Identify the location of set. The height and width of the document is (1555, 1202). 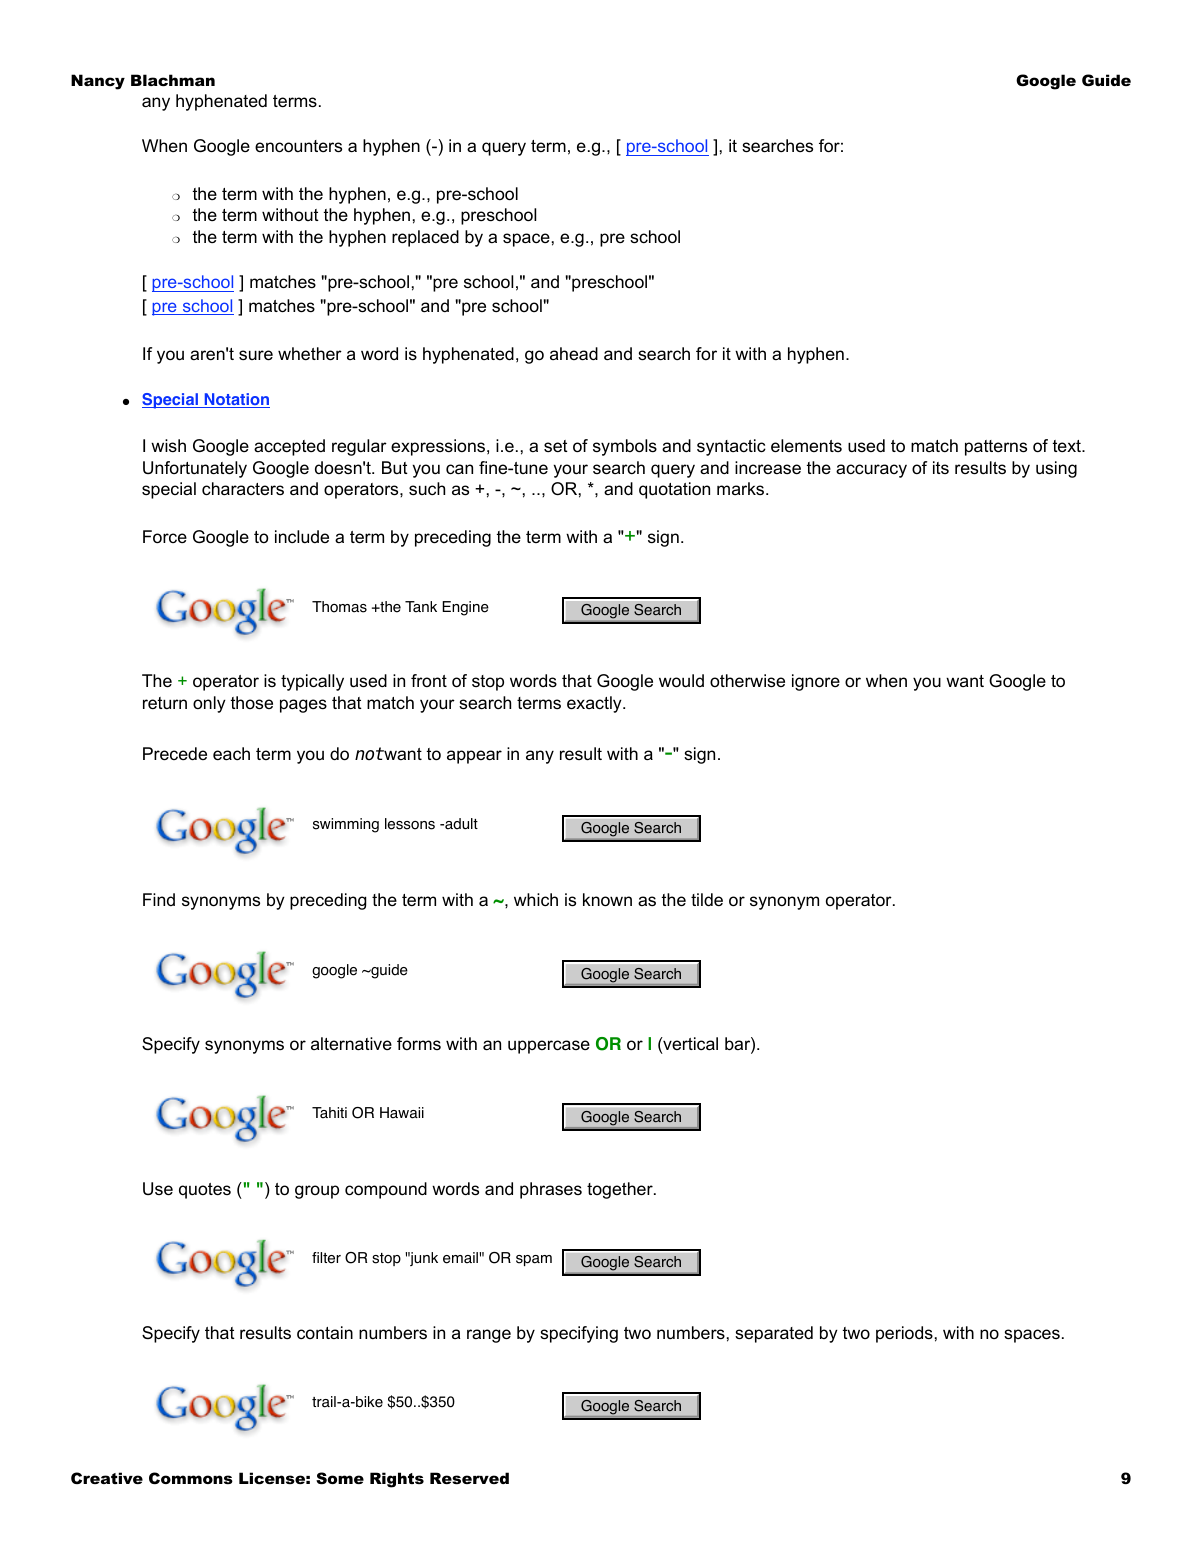
(556, 446).
